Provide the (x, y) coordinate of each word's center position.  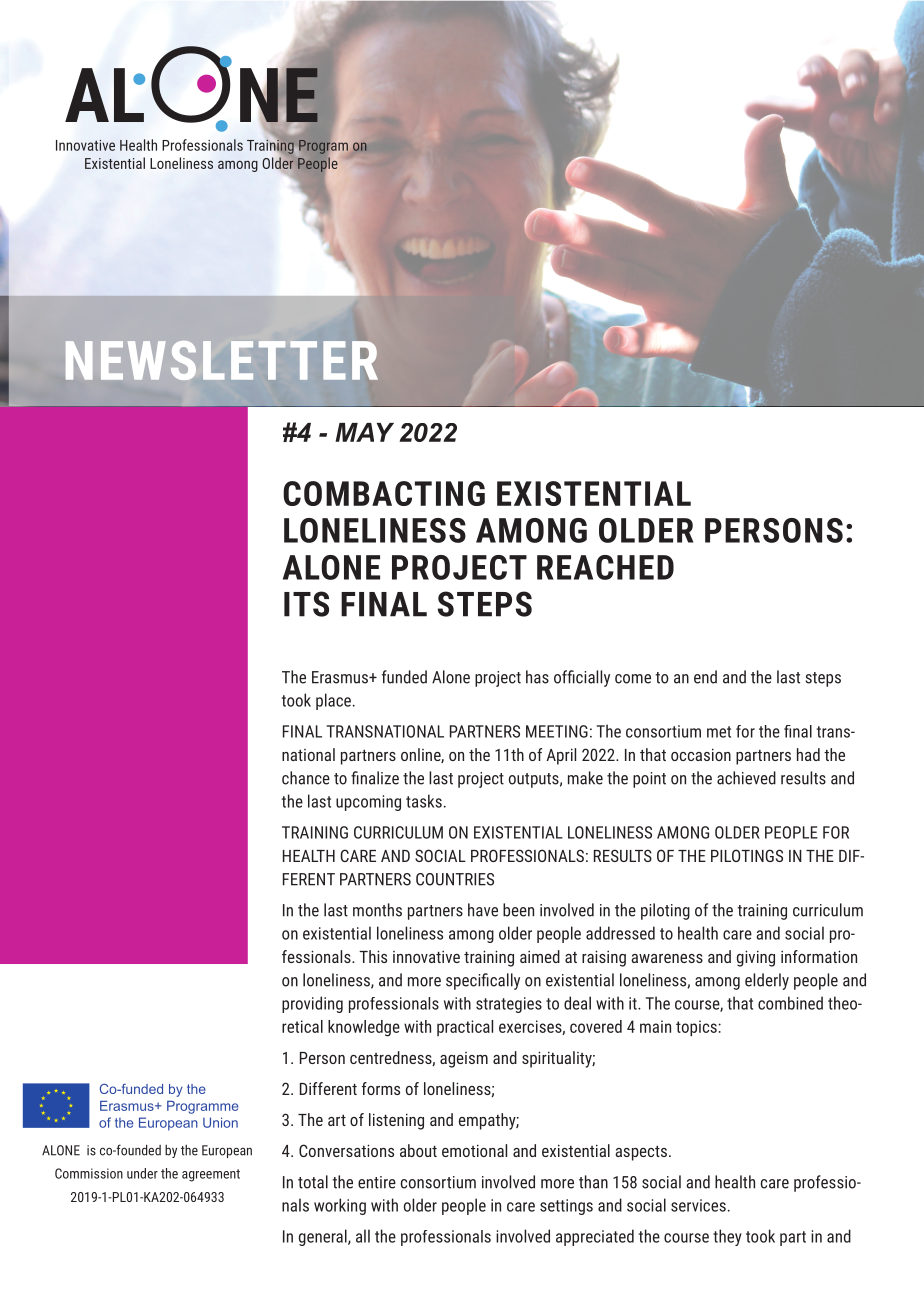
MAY (364, 432)
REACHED (605, 567)
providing (312, 1004)
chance (306, 778)
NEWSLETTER (222, 360)
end (705, 677)
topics (697, 1028)
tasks (424, 801)
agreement (211, 1175)
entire (377, 1182)
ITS (306, 604)
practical (465, 1028)
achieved (746, 778)
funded (404, 677)
